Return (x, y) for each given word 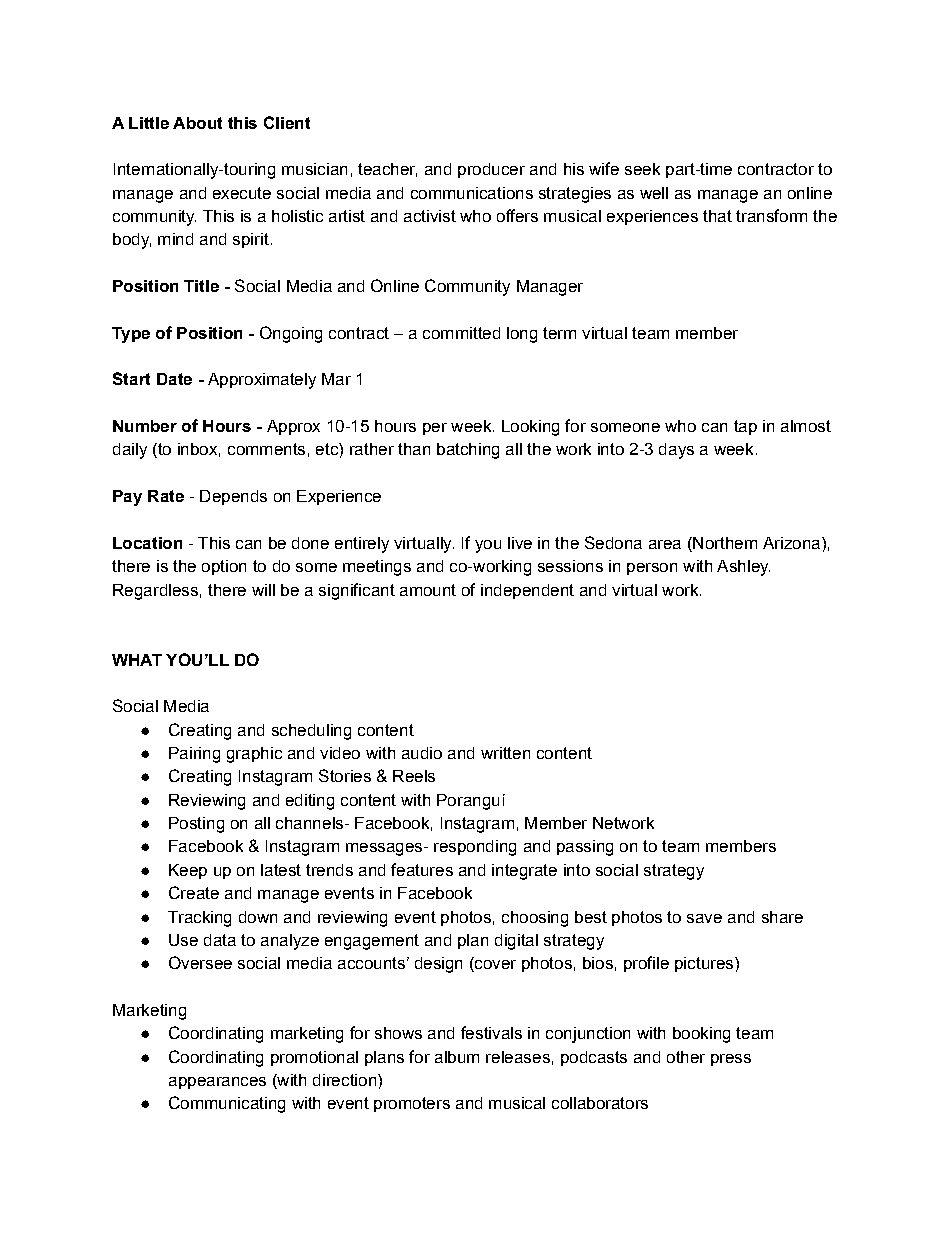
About (197, 123)
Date (174, 379)
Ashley (743, 568)
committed (461, 333)
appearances (217, 1083)
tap (745, 427)
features (422, 869)
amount (428, 590)
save (704, 918)
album (457, 1057)
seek (642, 169)
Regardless (155, 592)
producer (491, 170)
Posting (196, 825)
